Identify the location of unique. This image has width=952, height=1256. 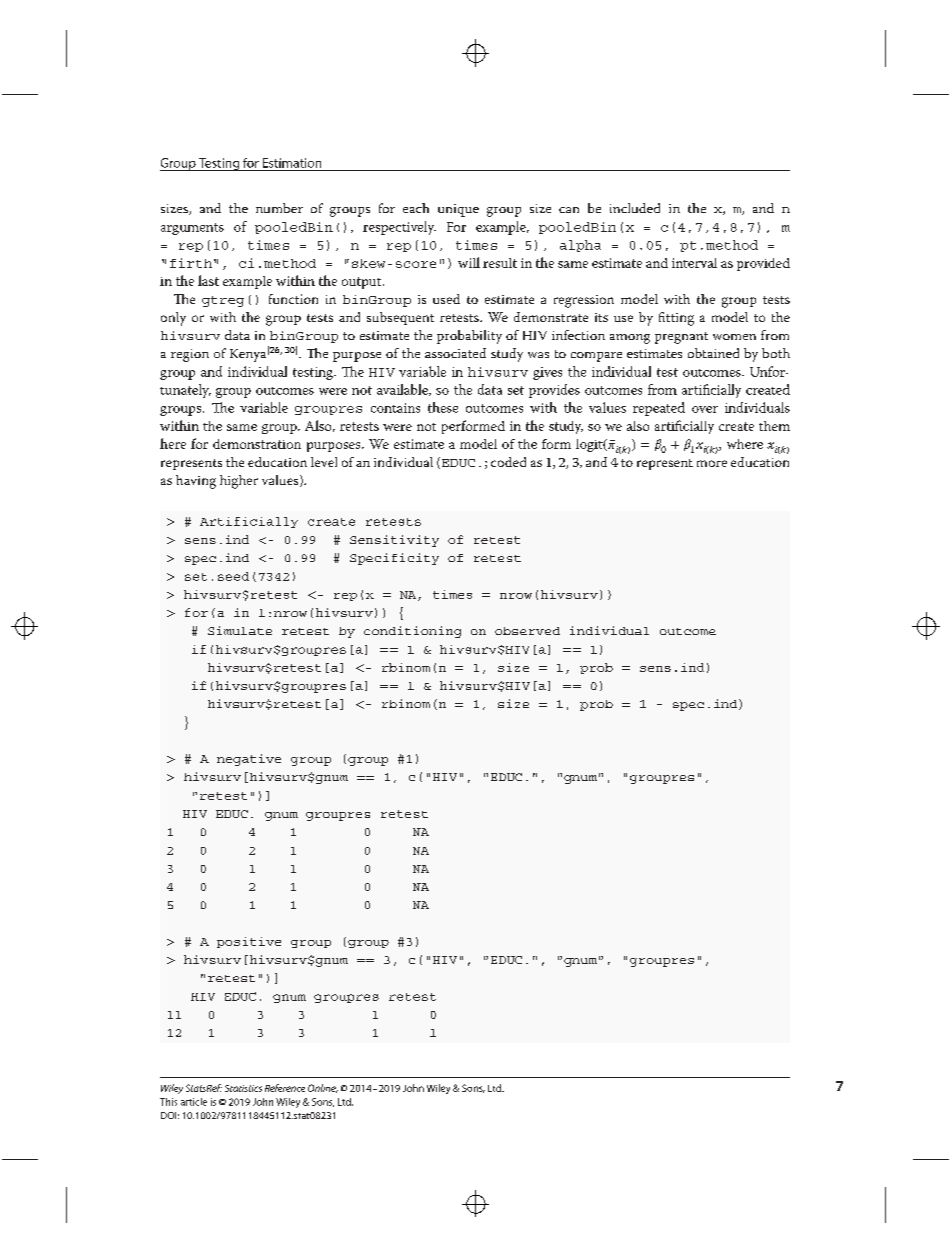
(458, 210).
